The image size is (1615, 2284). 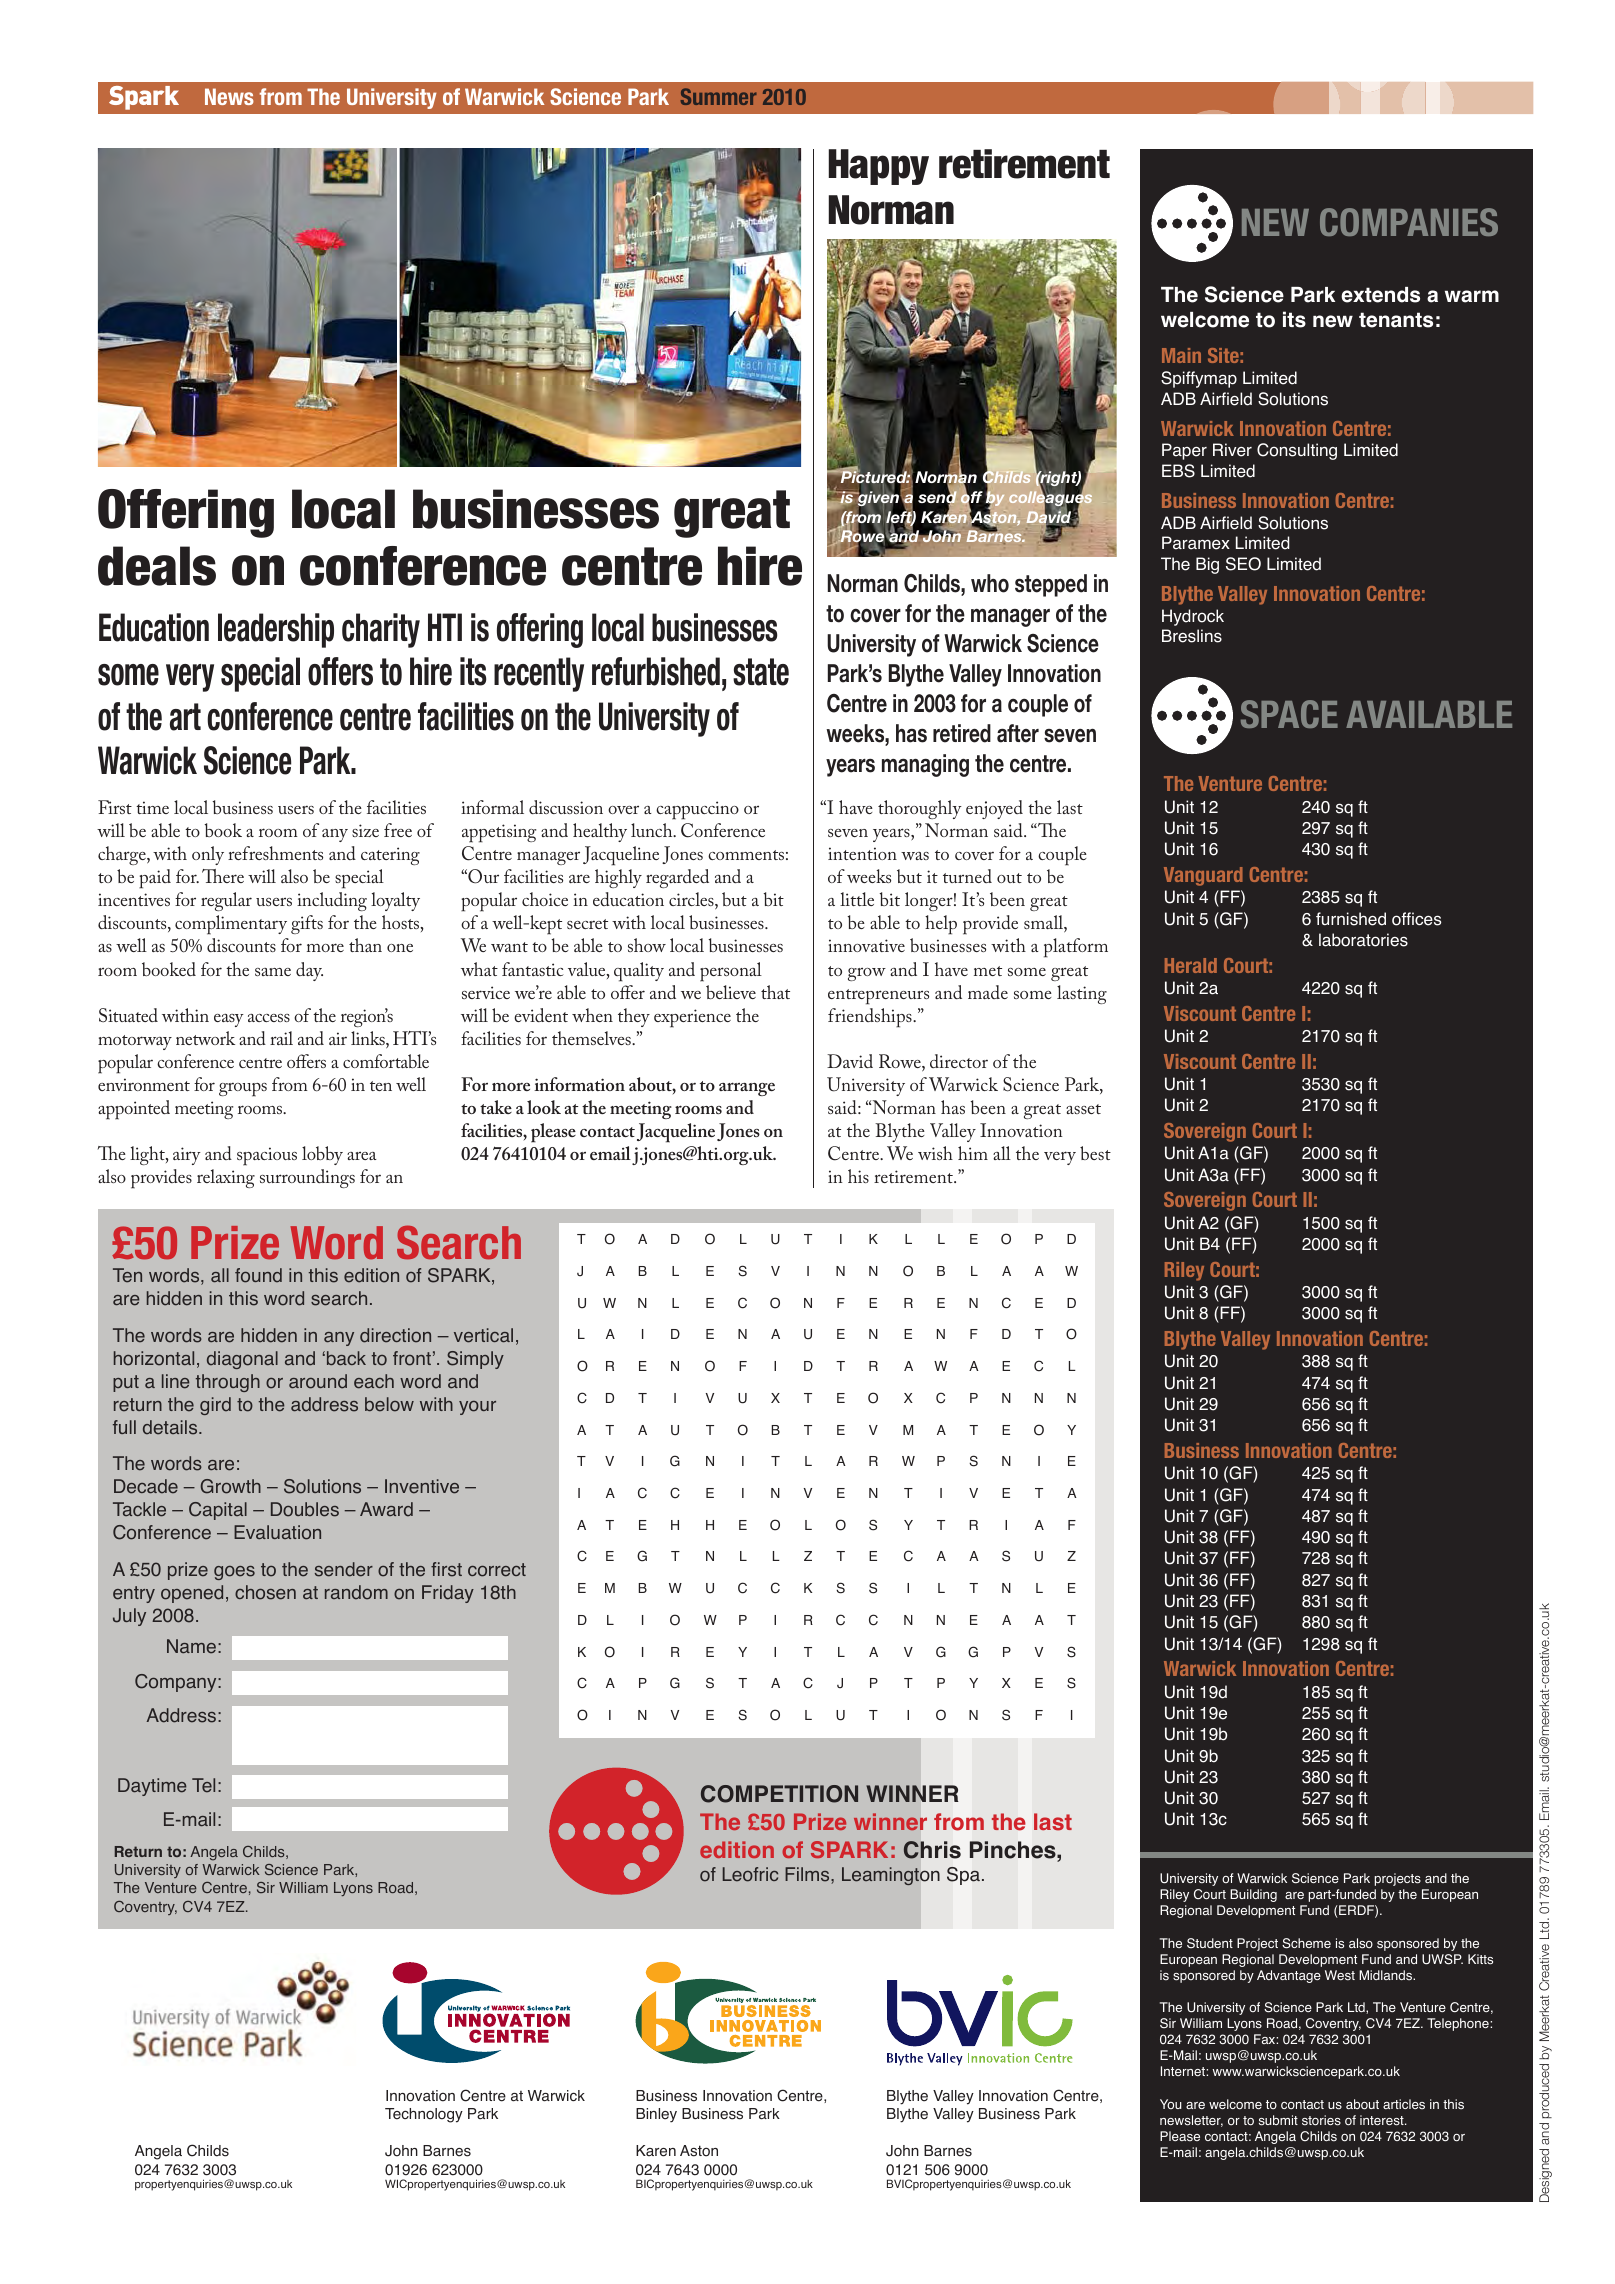 What do you see at coordinates (719, 96) in the screenshot?
I see `Summer` at bounding box center [719, 96].
